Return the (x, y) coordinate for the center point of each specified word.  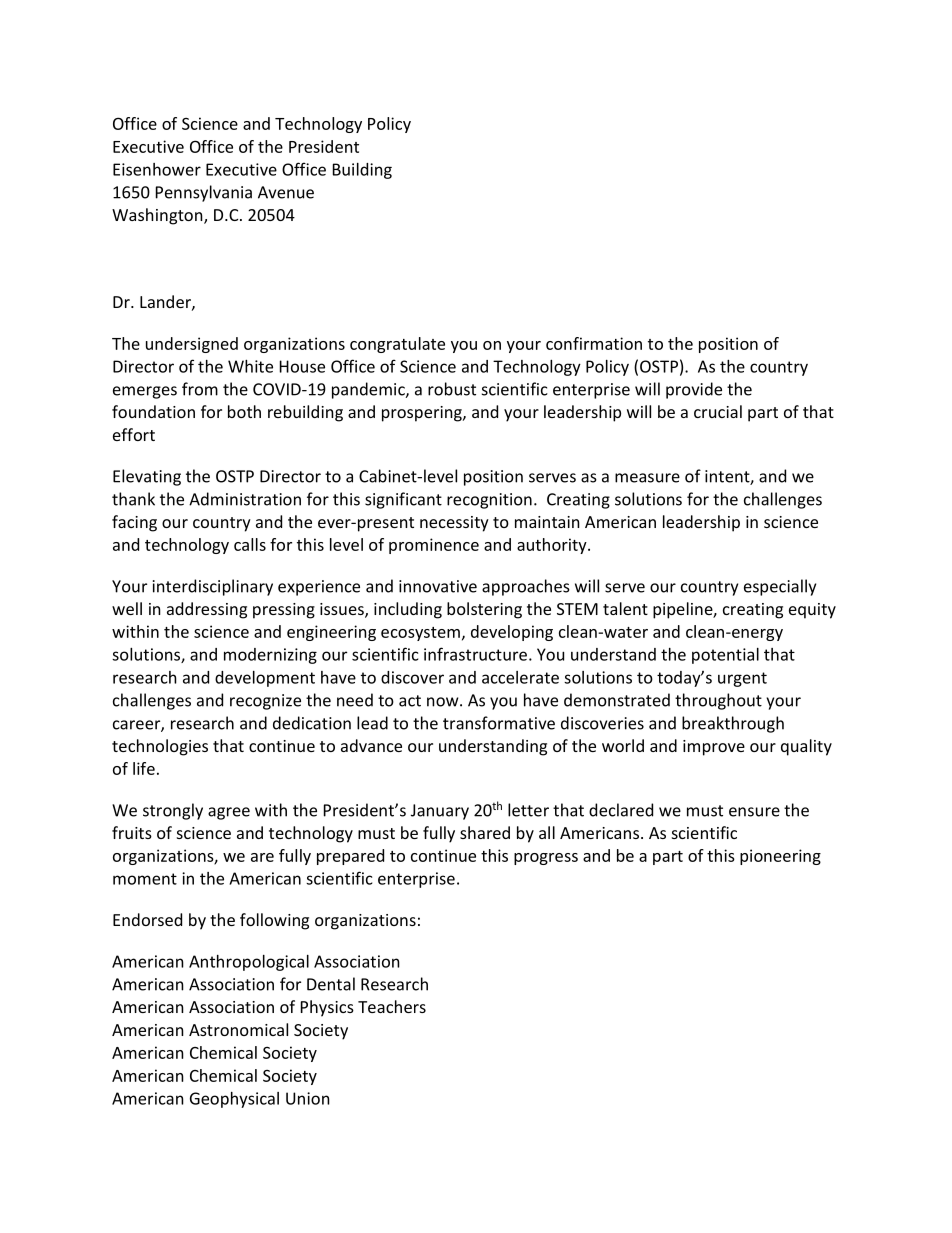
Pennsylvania (204, 193)
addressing (207, 610)
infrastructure (475, 654)
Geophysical (234, 1100)
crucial (718, 411)
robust (452, 389)
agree (229, 813)
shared (485, 832)
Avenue (286, 192)
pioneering (780, 857)
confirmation (594, 343)
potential (725, 656)
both (244, 411)
